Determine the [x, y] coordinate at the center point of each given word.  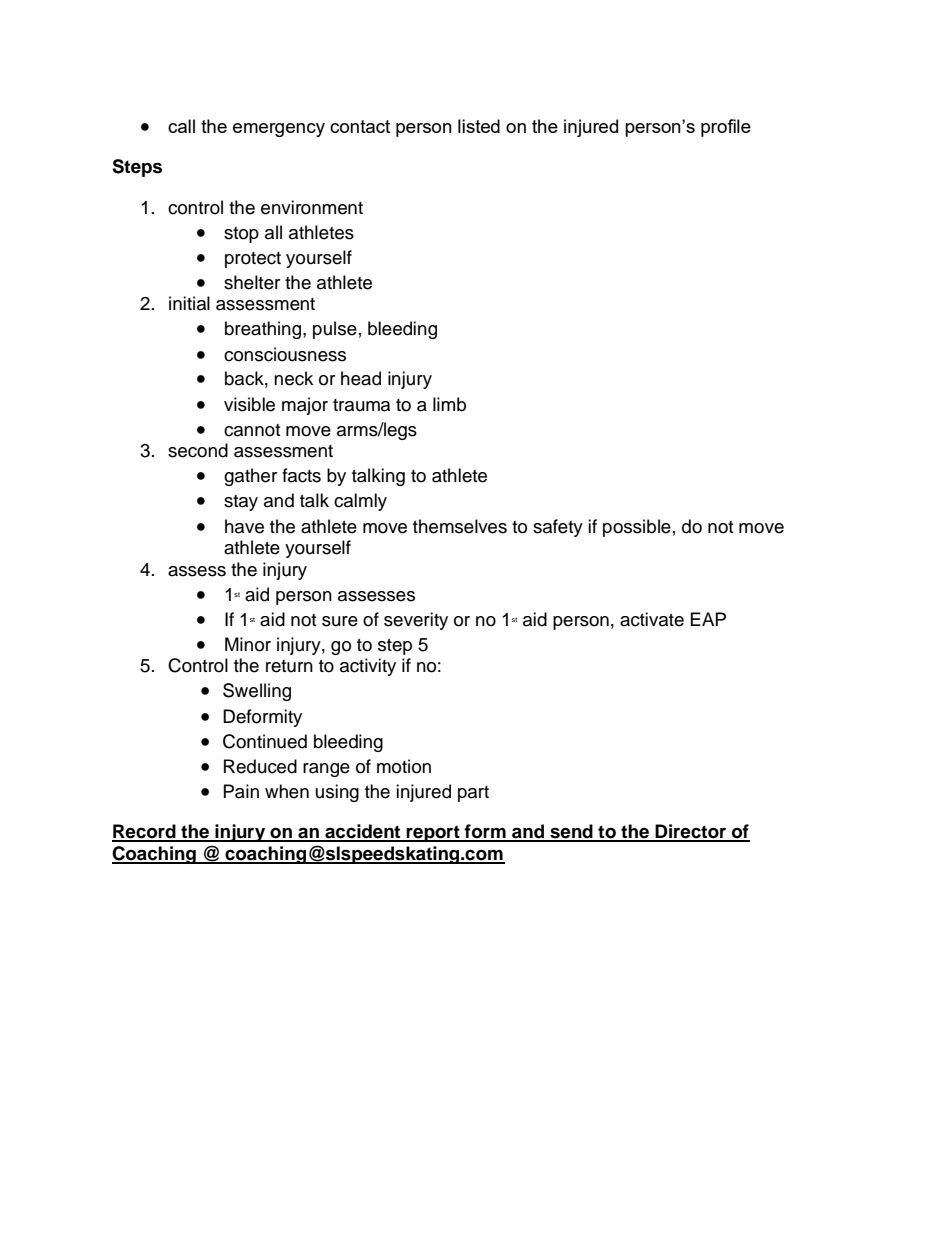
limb [449, 404]
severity [416, 621]
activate [652, 619]
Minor [248, 644]
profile [726, 128]
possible [637, 528]
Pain [241, 791]
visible [249, 404]
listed [479, 126]
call [181, 126]
